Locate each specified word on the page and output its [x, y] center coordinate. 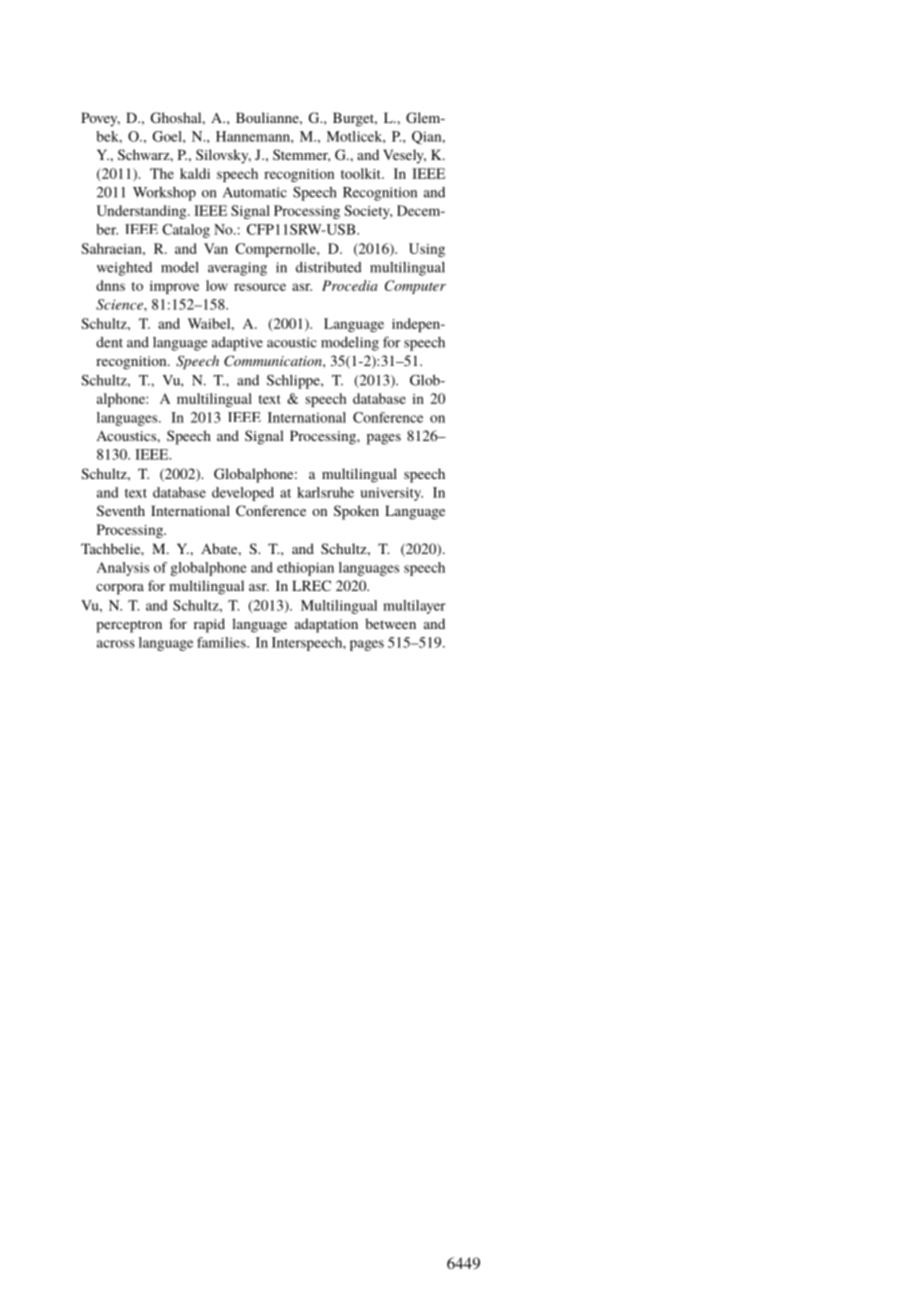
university [391, 494]
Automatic [255, 192]
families [222, 642]
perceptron [129, 626]
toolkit [362, 173]
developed [243, 494]
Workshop [164, 194]
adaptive [237, 344]
